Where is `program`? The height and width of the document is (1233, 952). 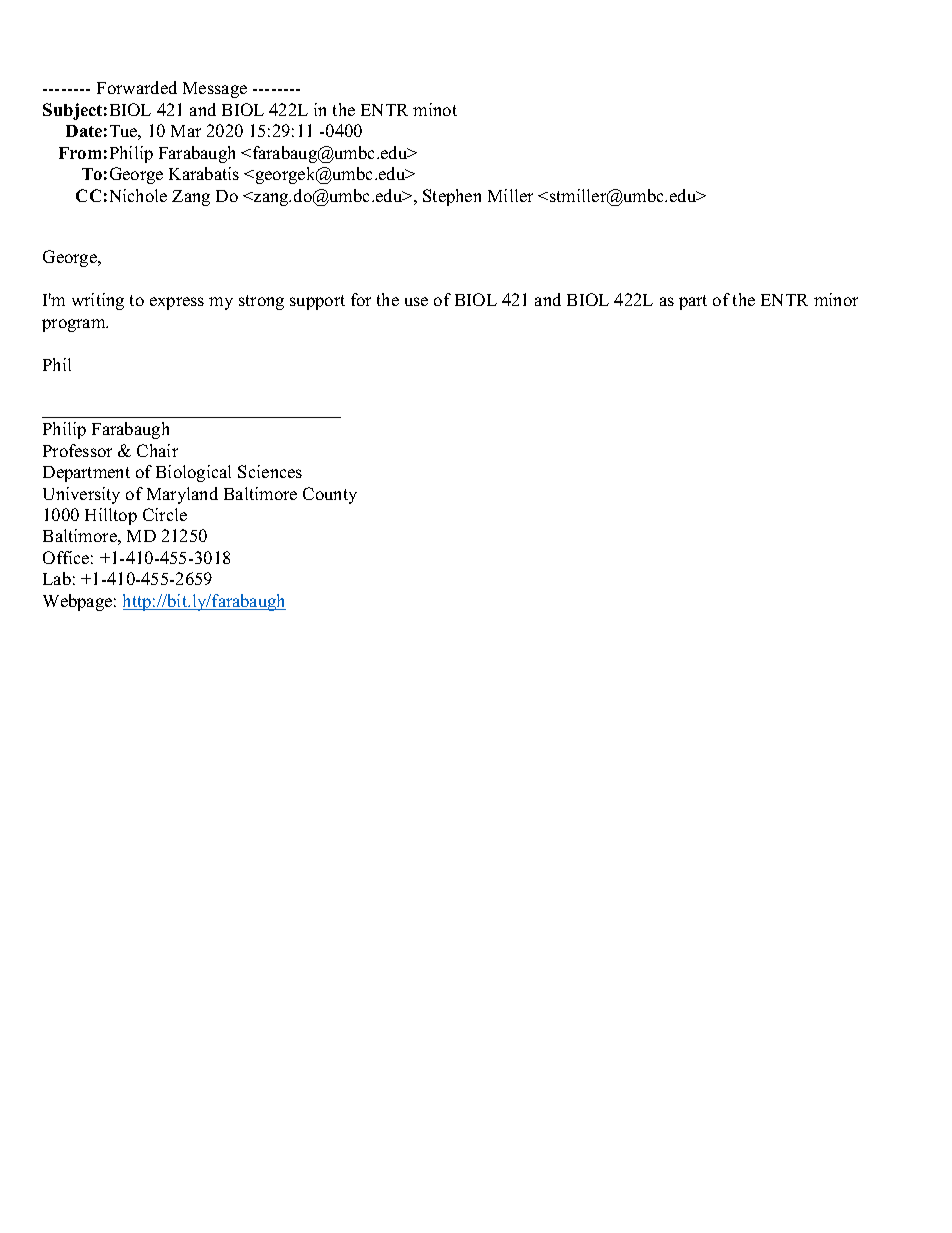 program is located at coordinates (75, 325).
